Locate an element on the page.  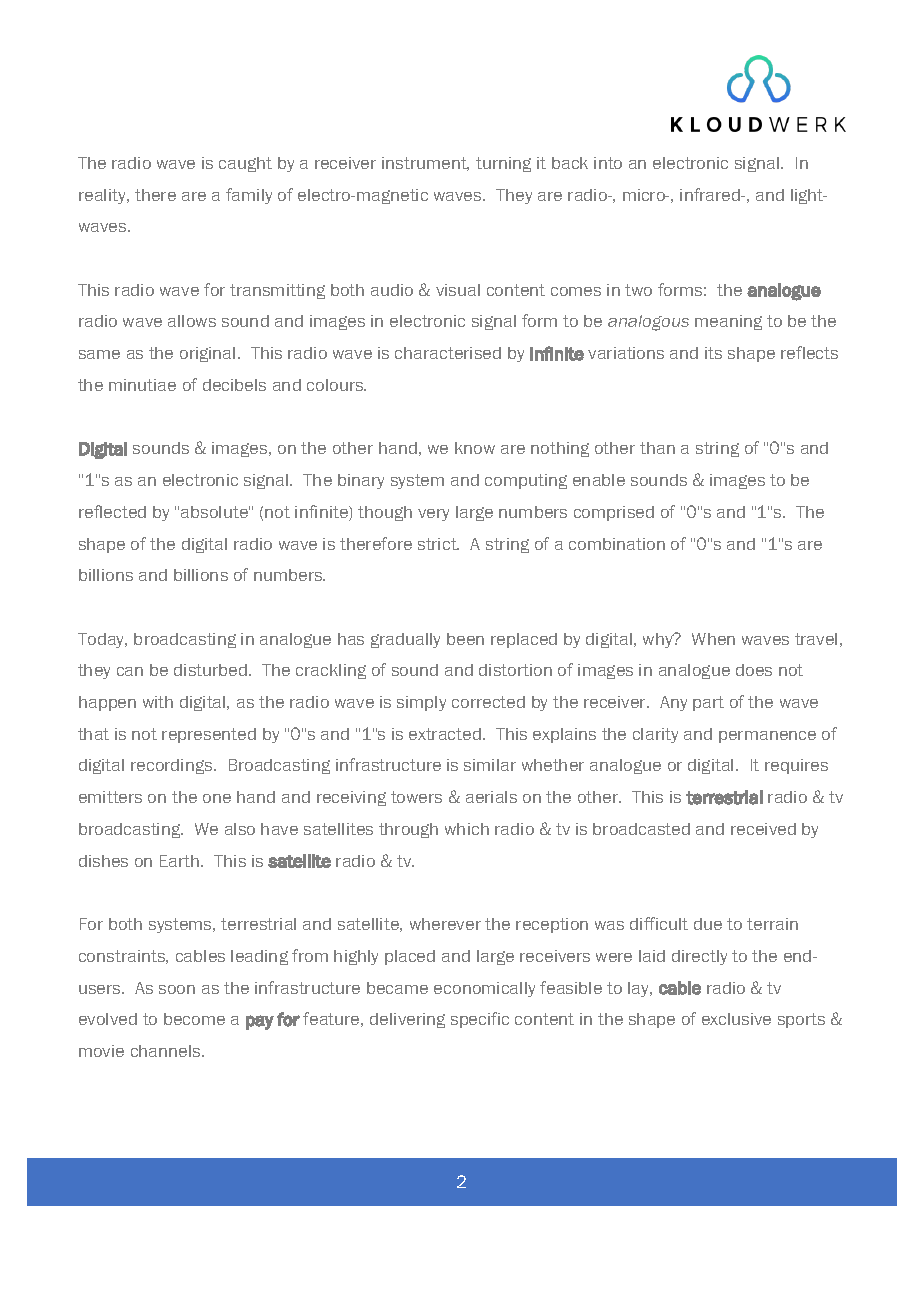
specific is located at coordinates (480, 1020).
